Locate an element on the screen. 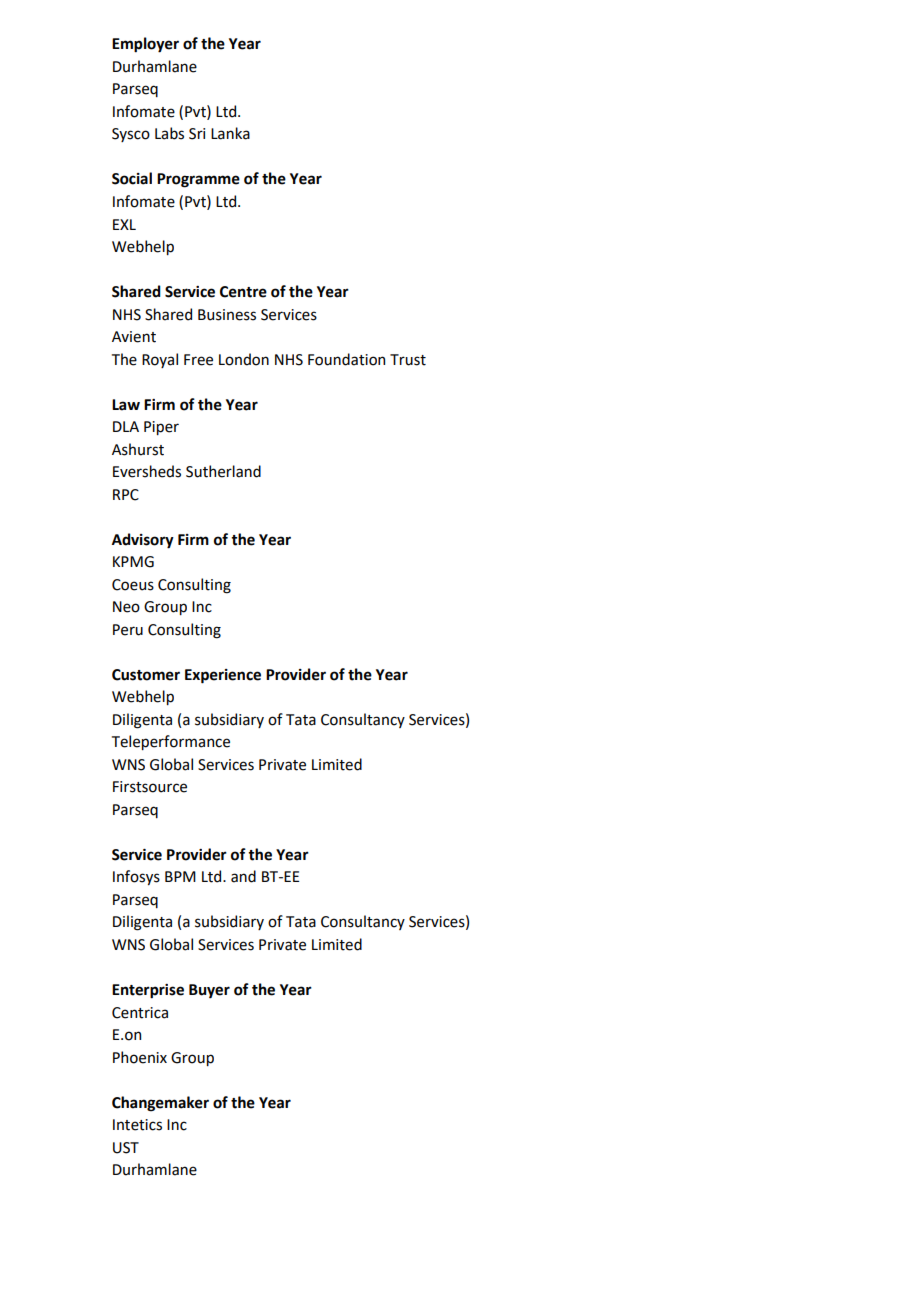  Advisory is located at coordinates (143, 541).
